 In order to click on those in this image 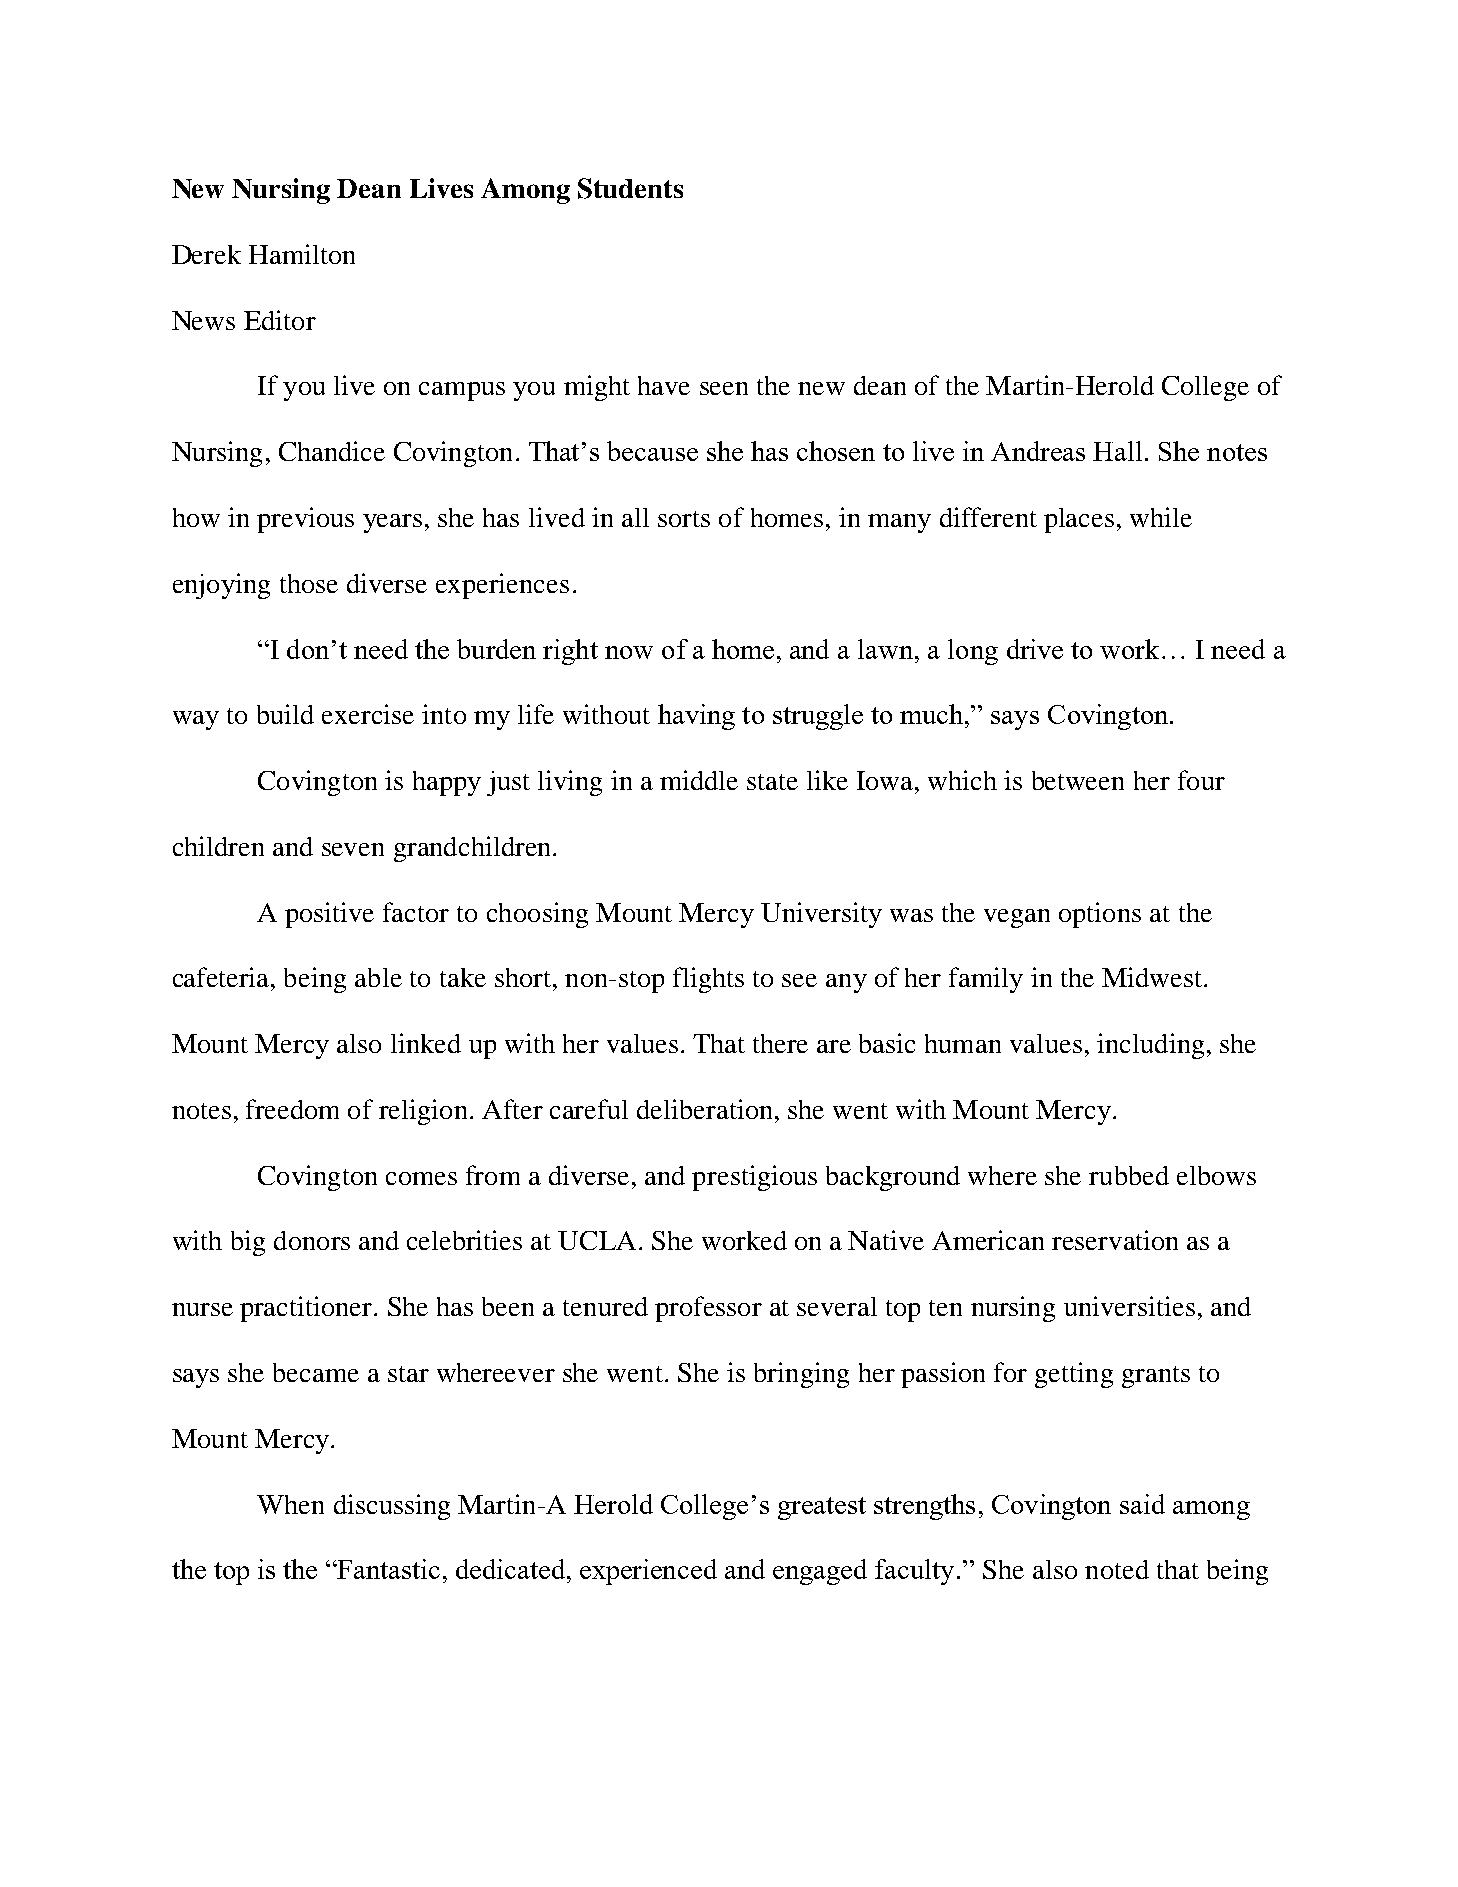, I will do `click(309, 583)`.
